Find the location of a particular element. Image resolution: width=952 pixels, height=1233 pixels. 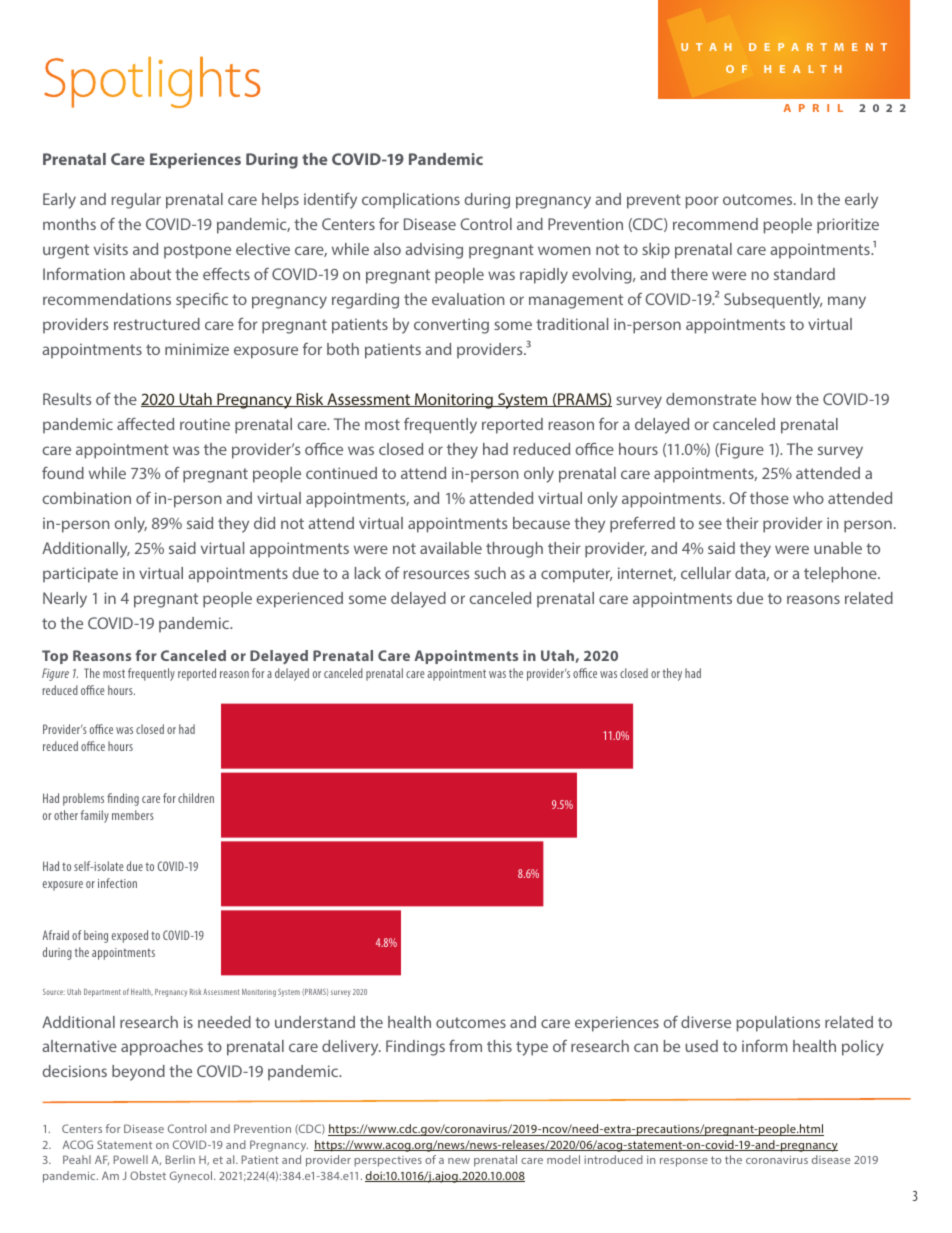

exposed is located at coordinates (130, 936).
